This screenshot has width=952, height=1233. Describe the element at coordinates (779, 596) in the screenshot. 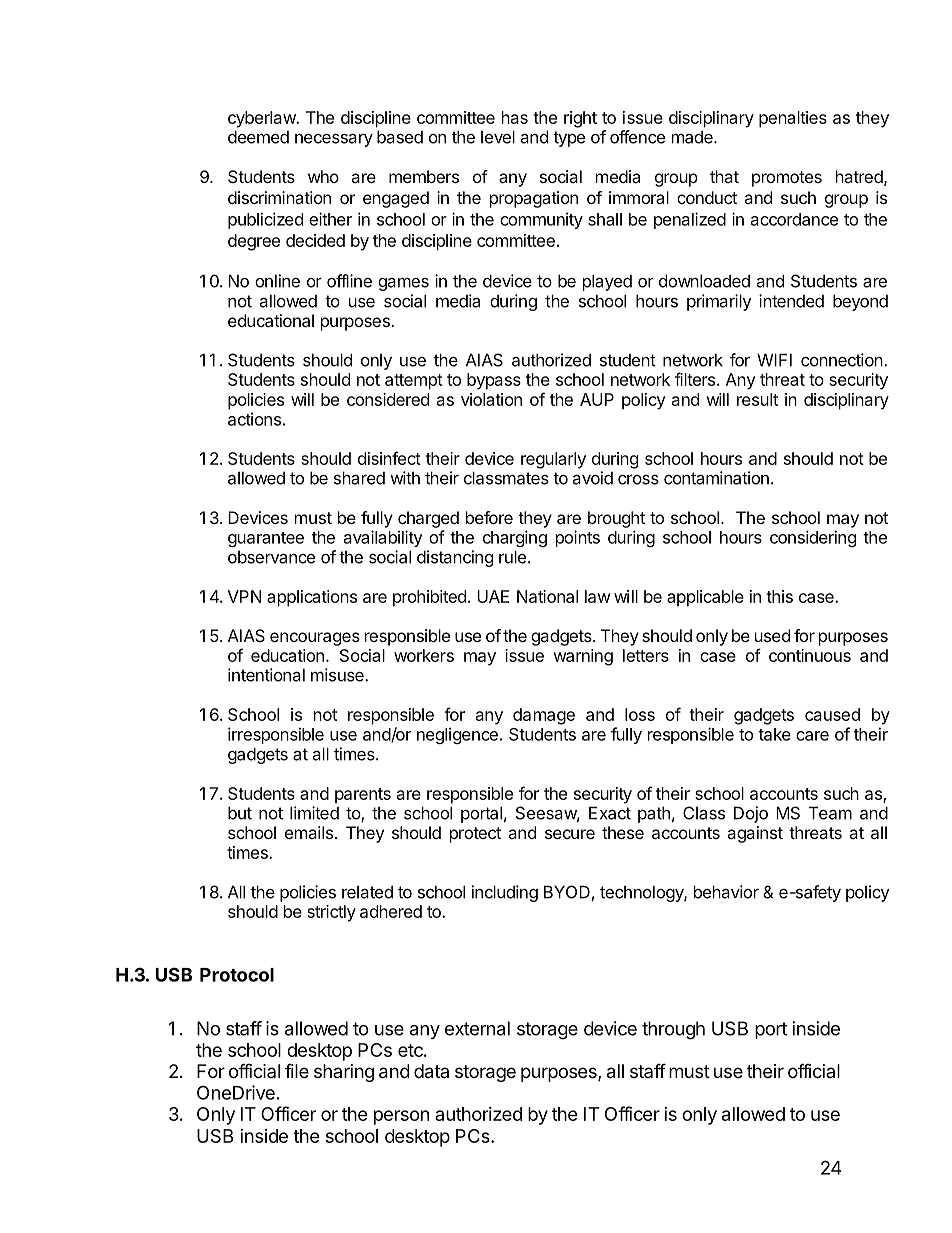

I see `this` at that location.
